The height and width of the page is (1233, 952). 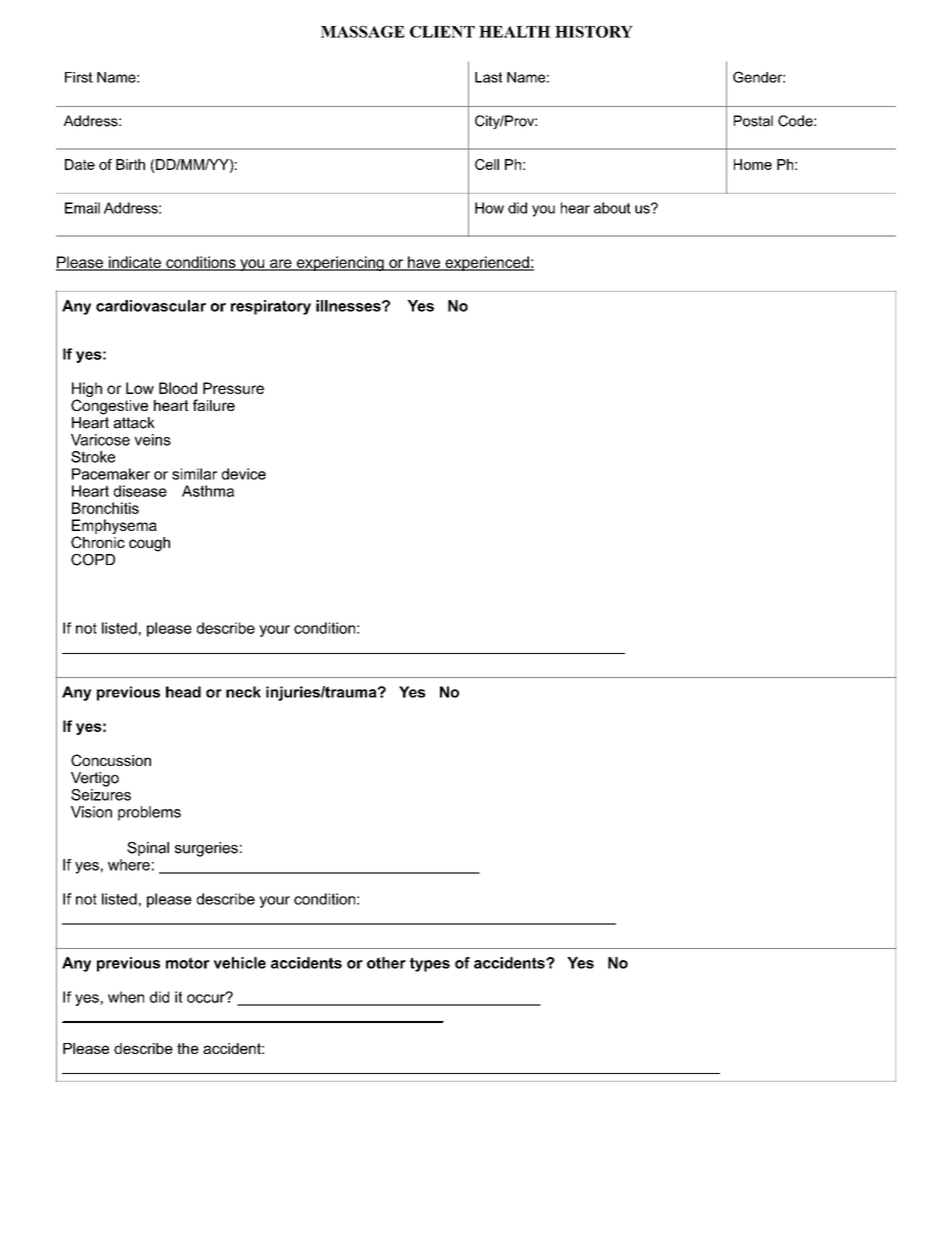 What do you see at coordinates (442, 32) in the page?
I see `CLIENT` at bounding box center [442, 32].
